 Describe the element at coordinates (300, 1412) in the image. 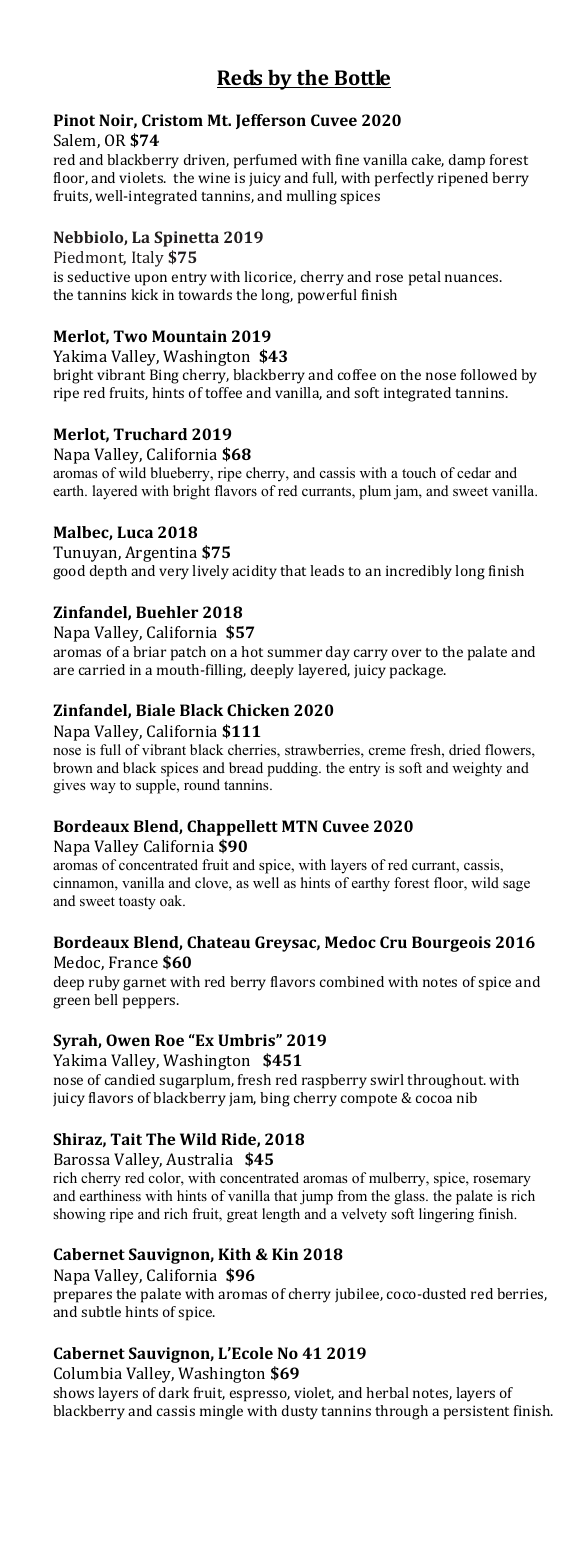

I see `dusty` at that location.
